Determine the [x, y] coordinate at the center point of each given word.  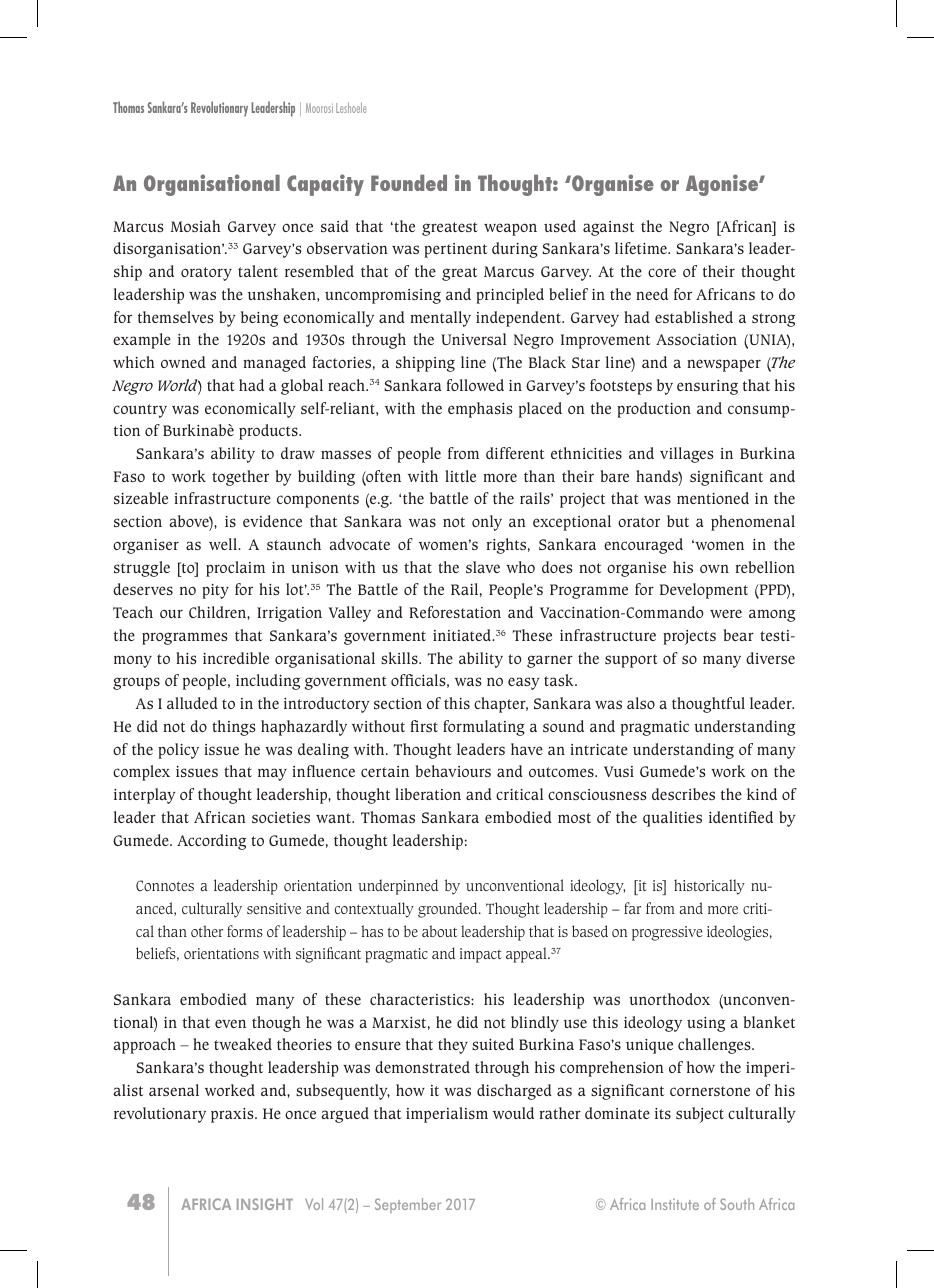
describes [683, 794]
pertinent [455, 250]
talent [258, 271]
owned [183, 362]
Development [704, 591]
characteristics [421, 999]
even [230, 1023]
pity [215, 591]
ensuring [707, 387]
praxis [233, 1115]
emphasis [480, 410]
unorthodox [669, 999]
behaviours [453, 771]
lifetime [642, 248]
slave [483, 567]
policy [178, 751]
